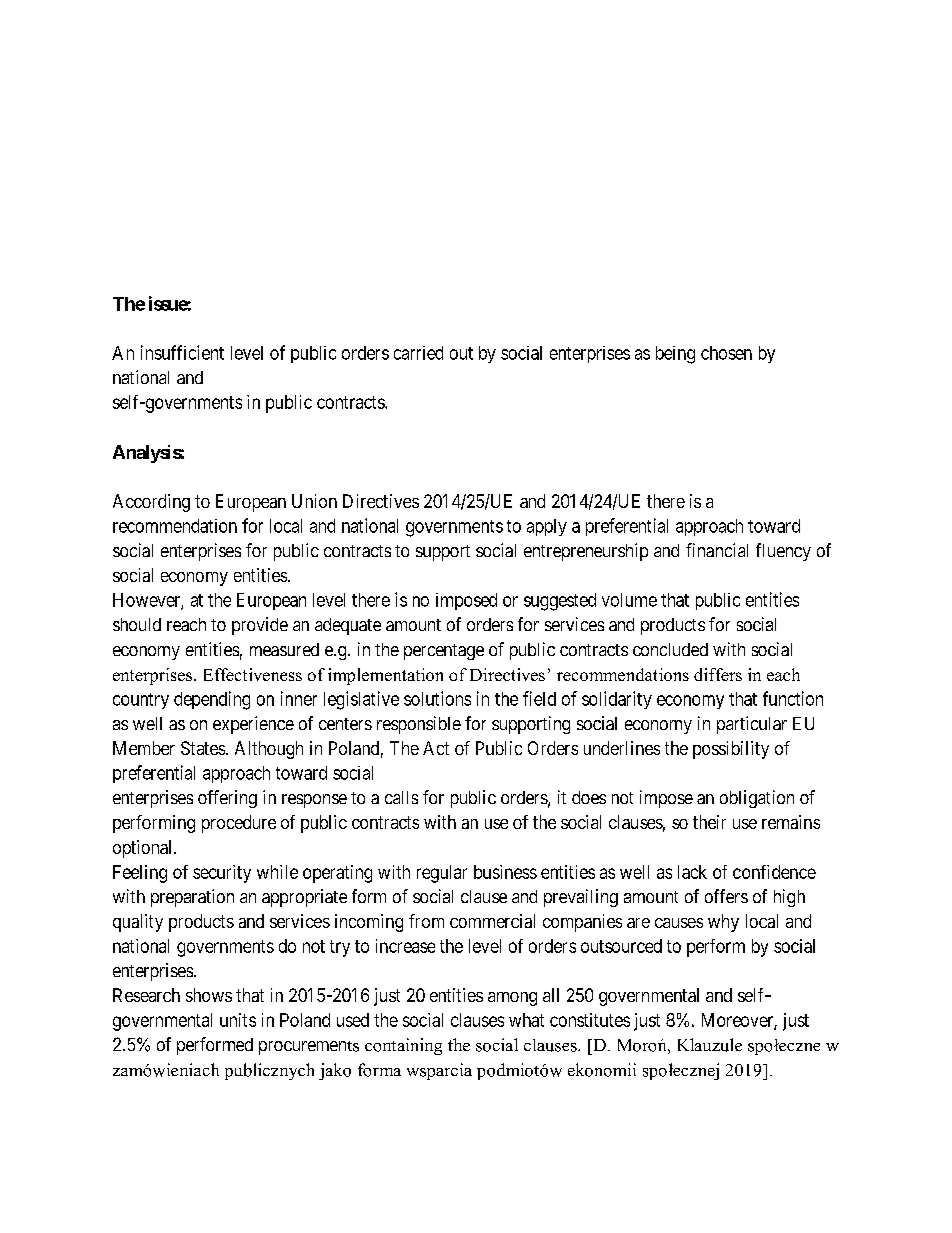 Image resolution: width=952 pixels, height=1233 pixels. Describe the element at coordinates (590, 1020) in the page. I see `constitutes` at that location.
